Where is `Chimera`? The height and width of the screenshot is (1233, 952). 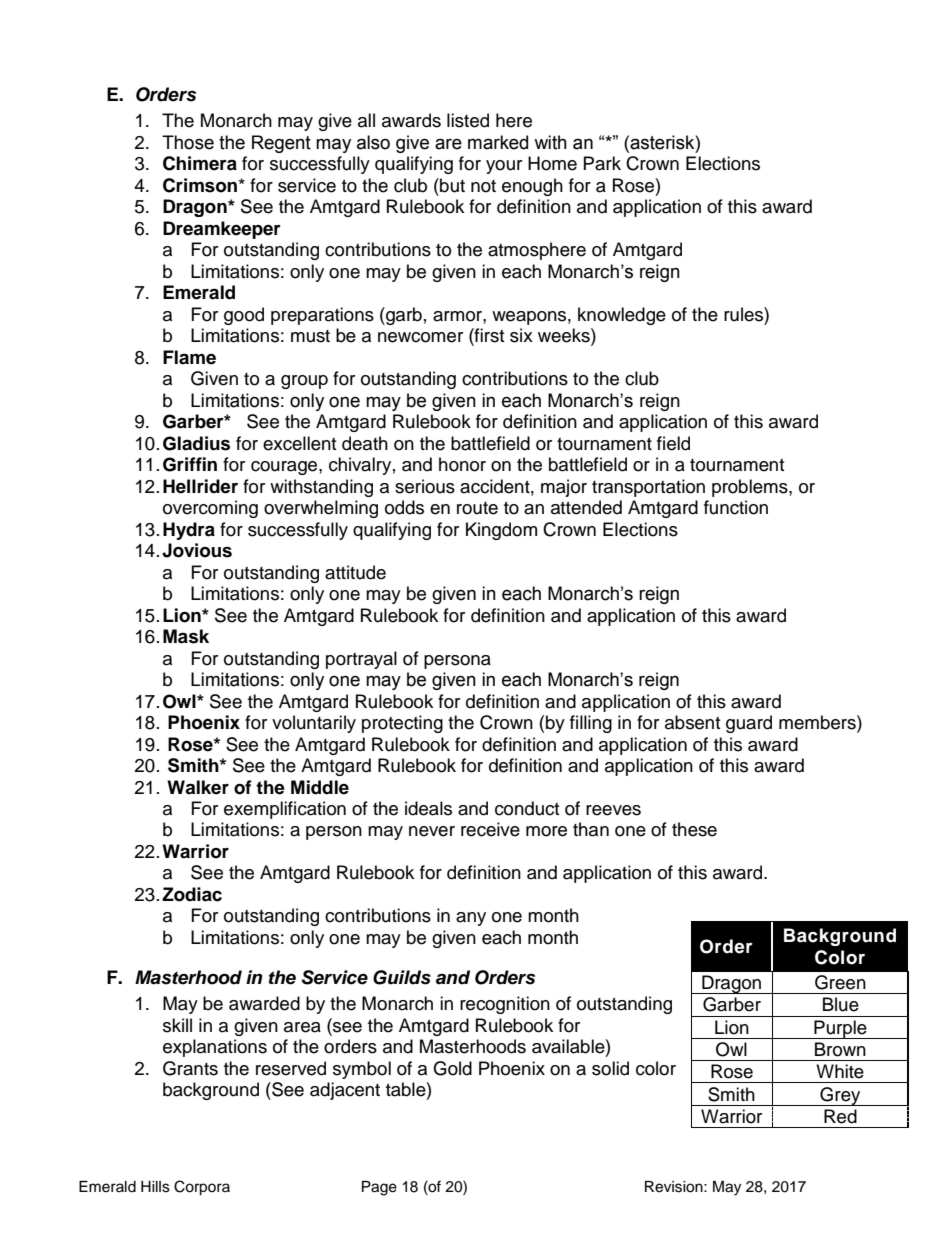 Chimera is located at coordinates (200, 163).
